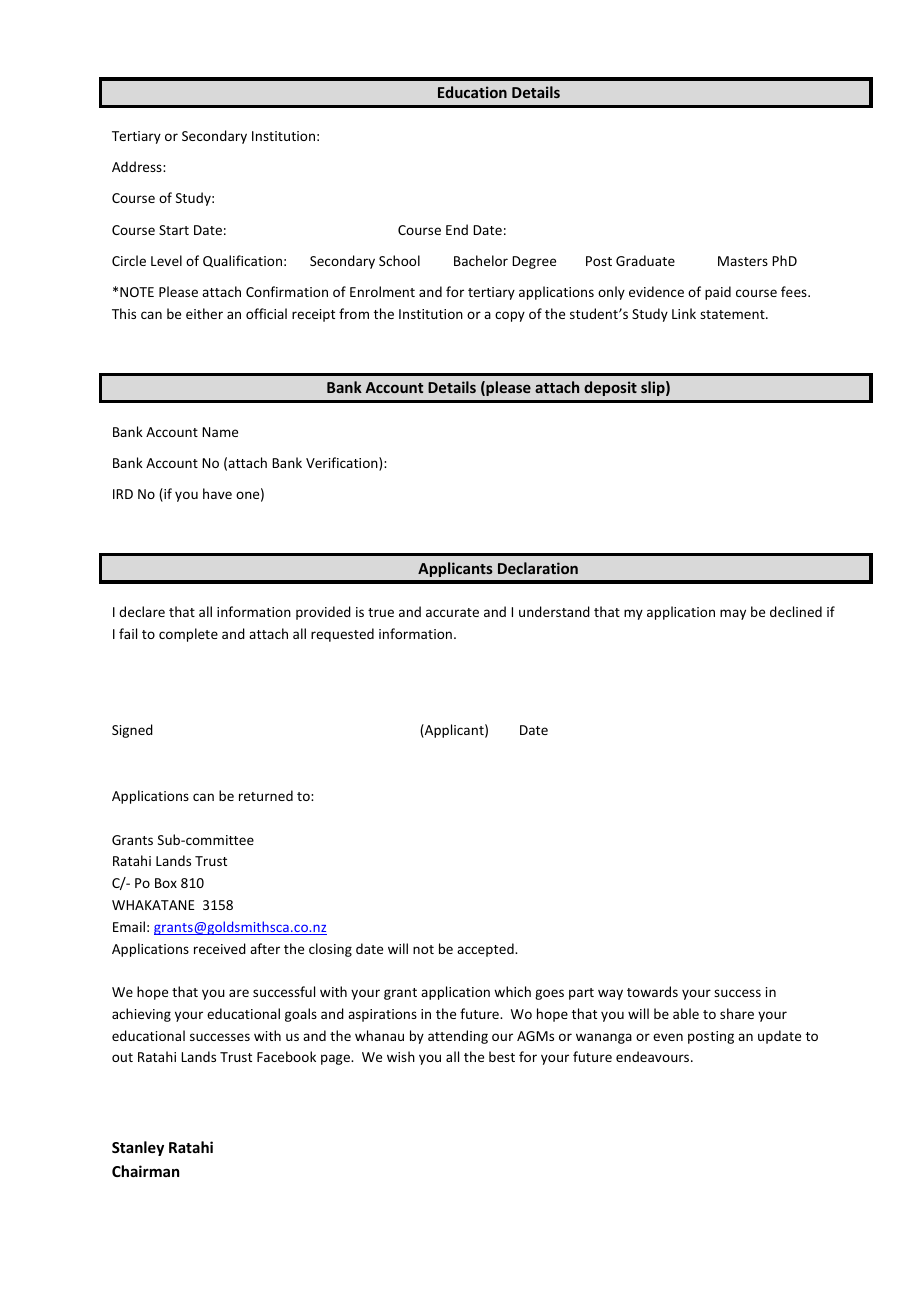 The height and width of the document is (1308, 924). Describe the element at coordinates (220, 948) in the document. I see `received` at that location.
